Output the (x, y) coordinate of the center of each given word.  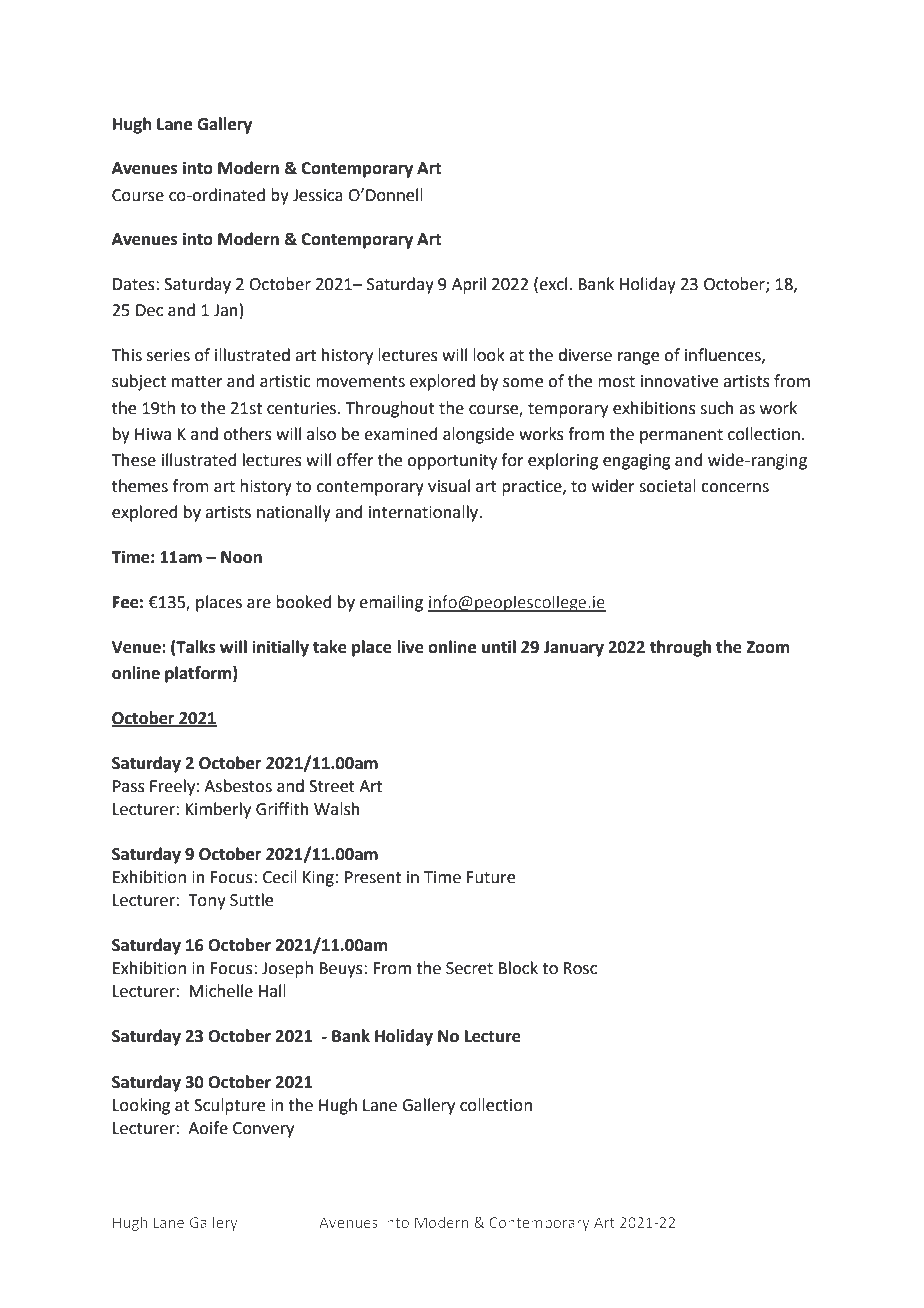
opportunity (452, 462)
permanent (681, 436)
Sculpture (229, 1106)
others (247, 434)
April (469, 285)
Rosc (580, 968)
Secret (469, 968)
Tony (207, 902)
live (410, 647)
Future (491, 877)
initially (280, 648)
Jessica (318, 195)
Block (518, 968)
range (638, 358)
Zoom (767, 647)
